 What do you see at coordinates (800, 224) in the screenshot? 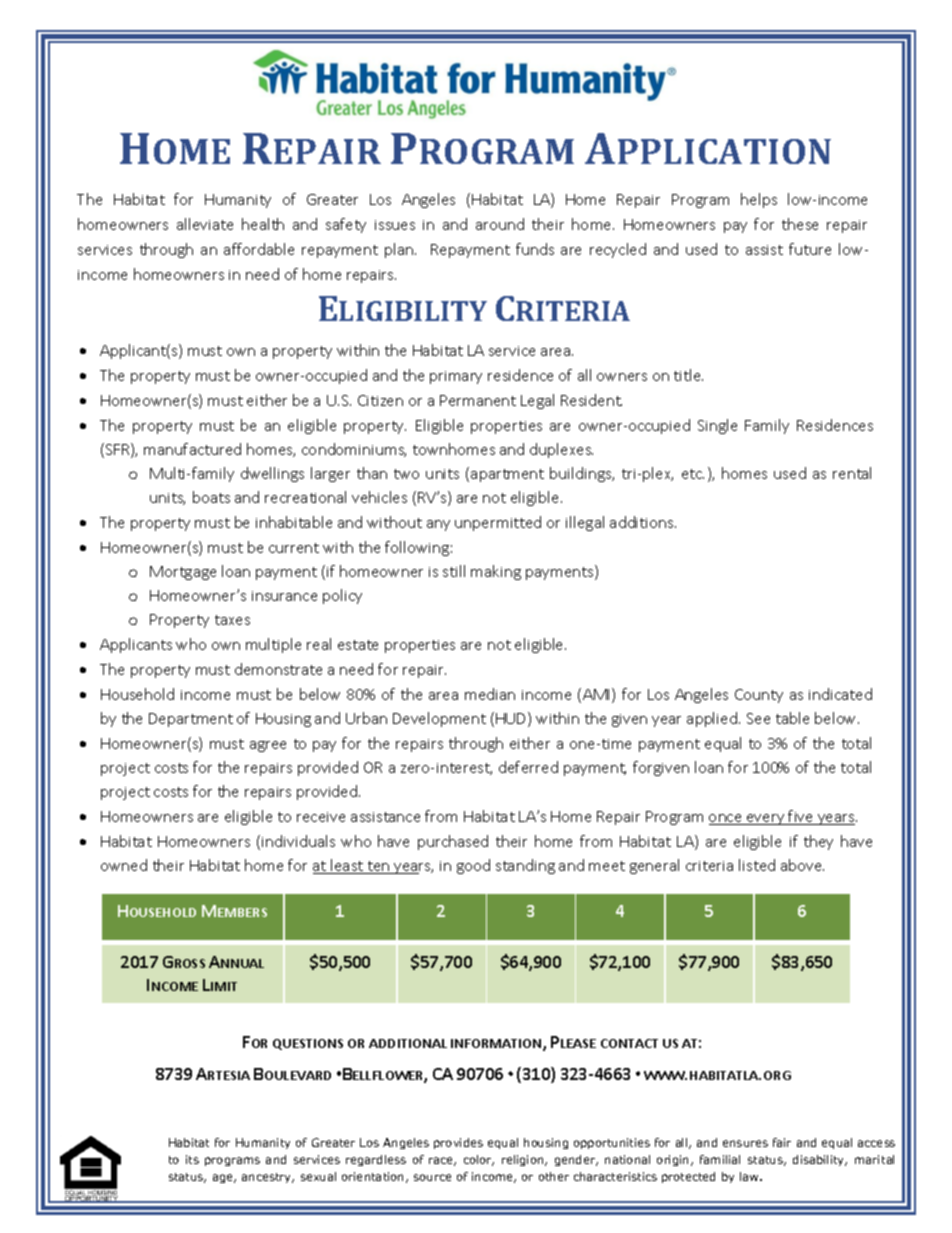
I see `these` at bounding box center [800, 224].
